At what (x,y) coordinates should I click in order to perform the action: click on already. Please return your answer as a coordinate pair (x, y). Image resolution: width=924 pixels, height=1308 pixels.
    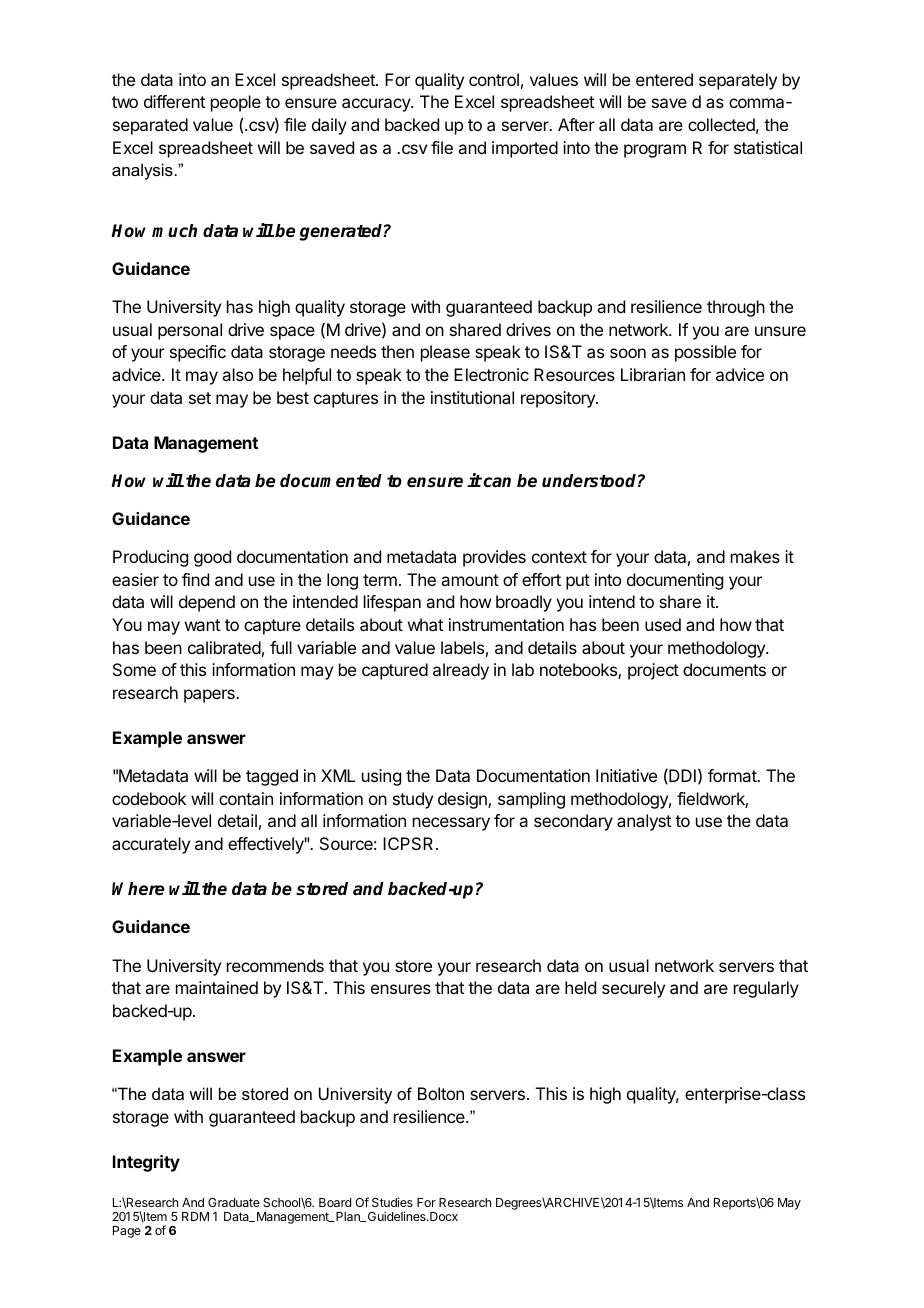
    Looking at the image, I should click on (461, 671).
